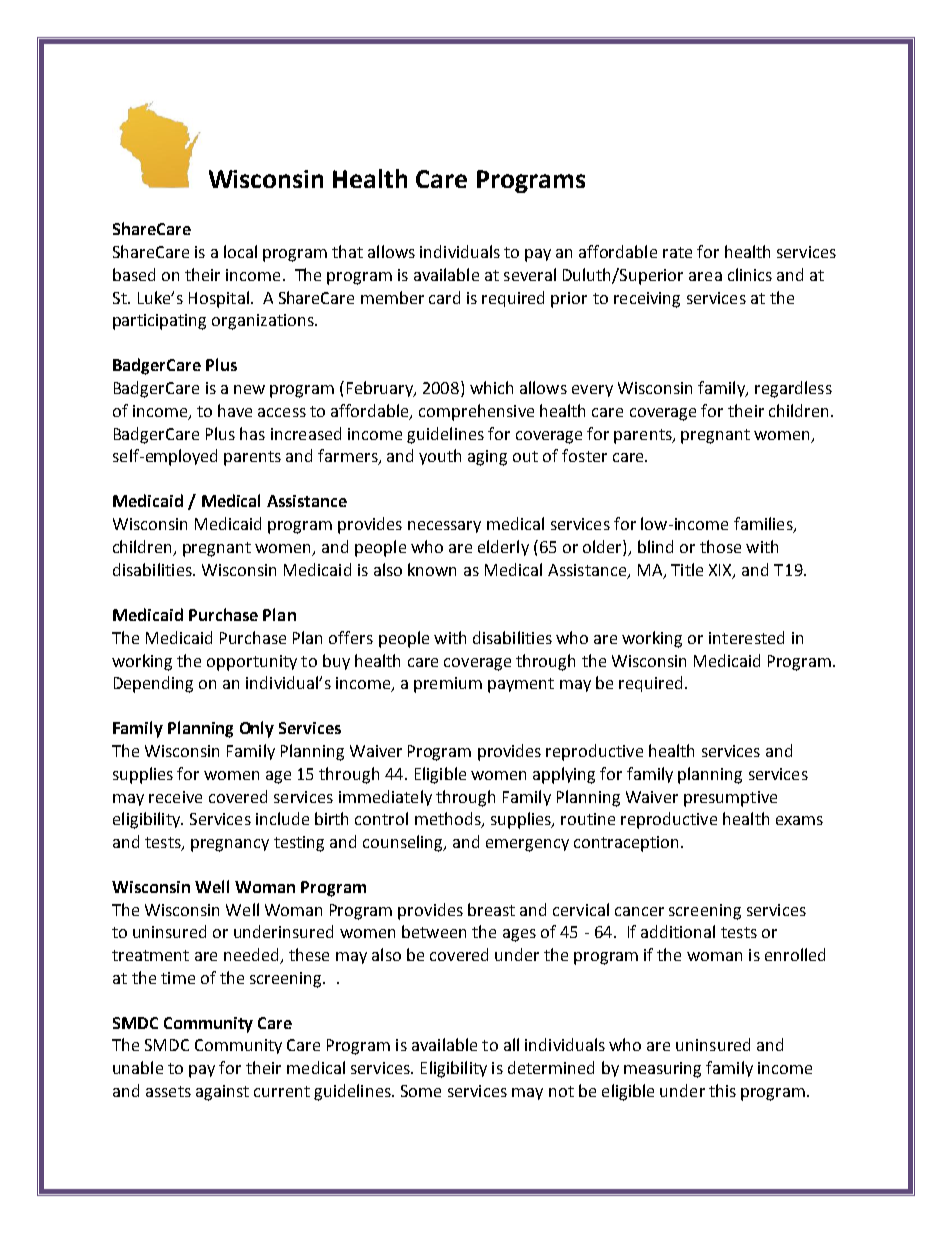  What do you see at coordinates (222, 1093) in the page?
I see `against` at bounding box center [222, 1093].
